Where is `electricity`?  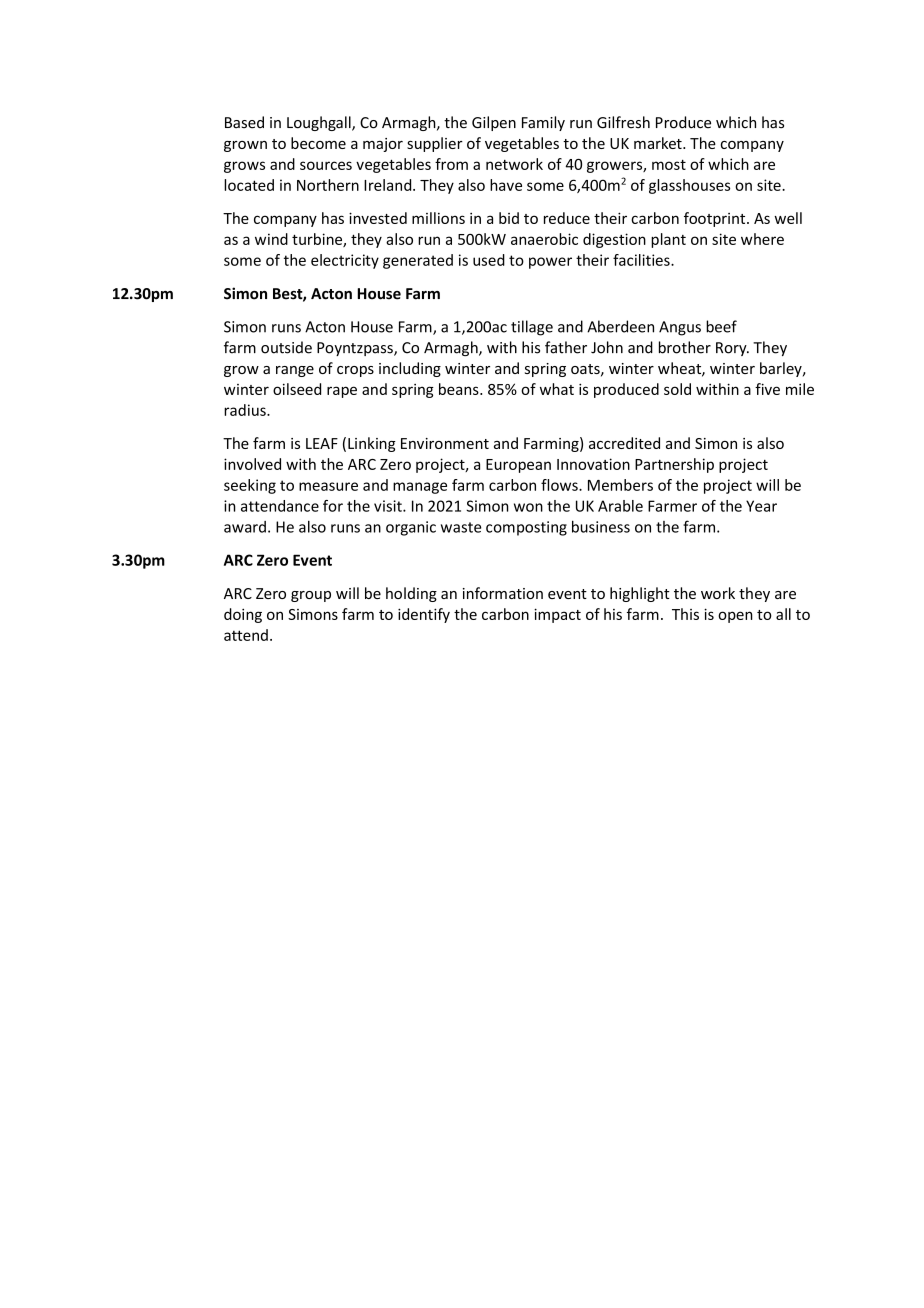
electricity is located at coordinates (345, 261).
